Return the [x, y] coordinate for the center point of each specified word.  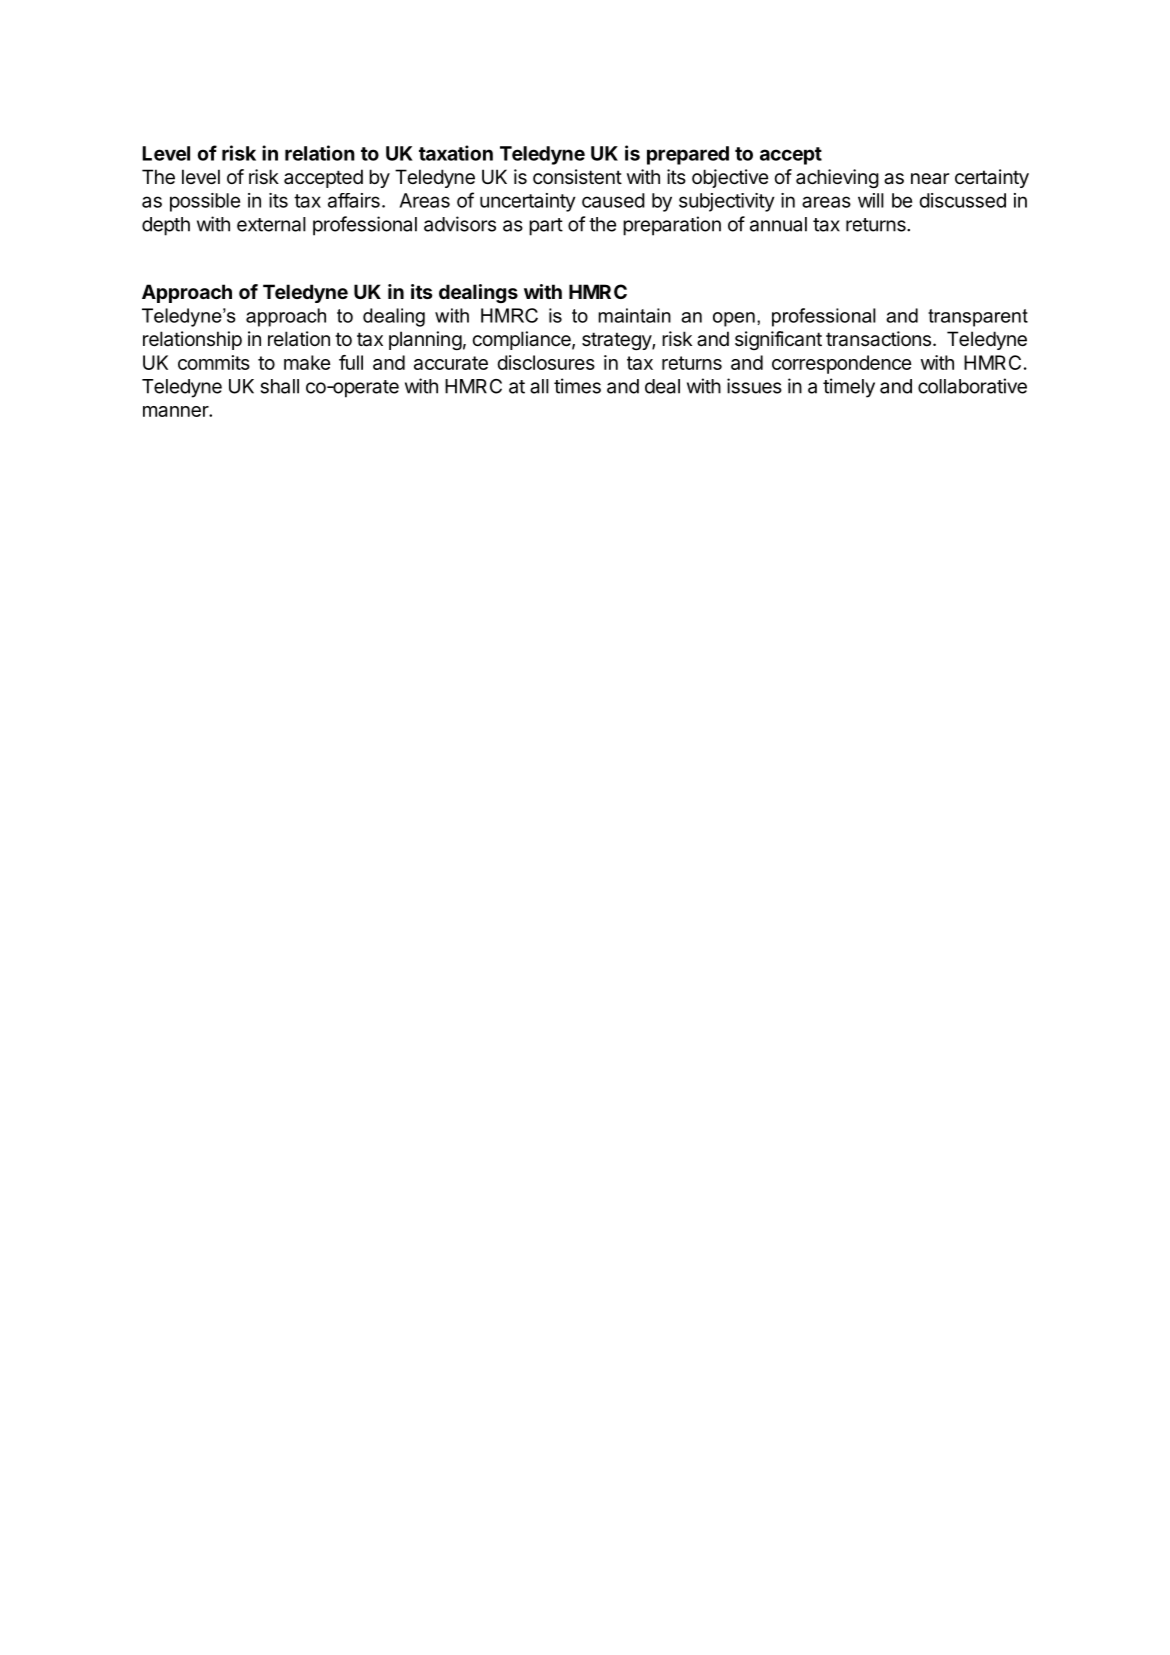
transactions [878, 339]
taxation [456, 153]
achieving [837, 178]
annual [778, 224]
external [271, 224]
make [307, 362]
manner [176, 411]
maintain [634, 315]
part [546, 227]
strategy [617, 341]
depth [166, 226]
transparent [978, 318]
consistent [577, 177]
